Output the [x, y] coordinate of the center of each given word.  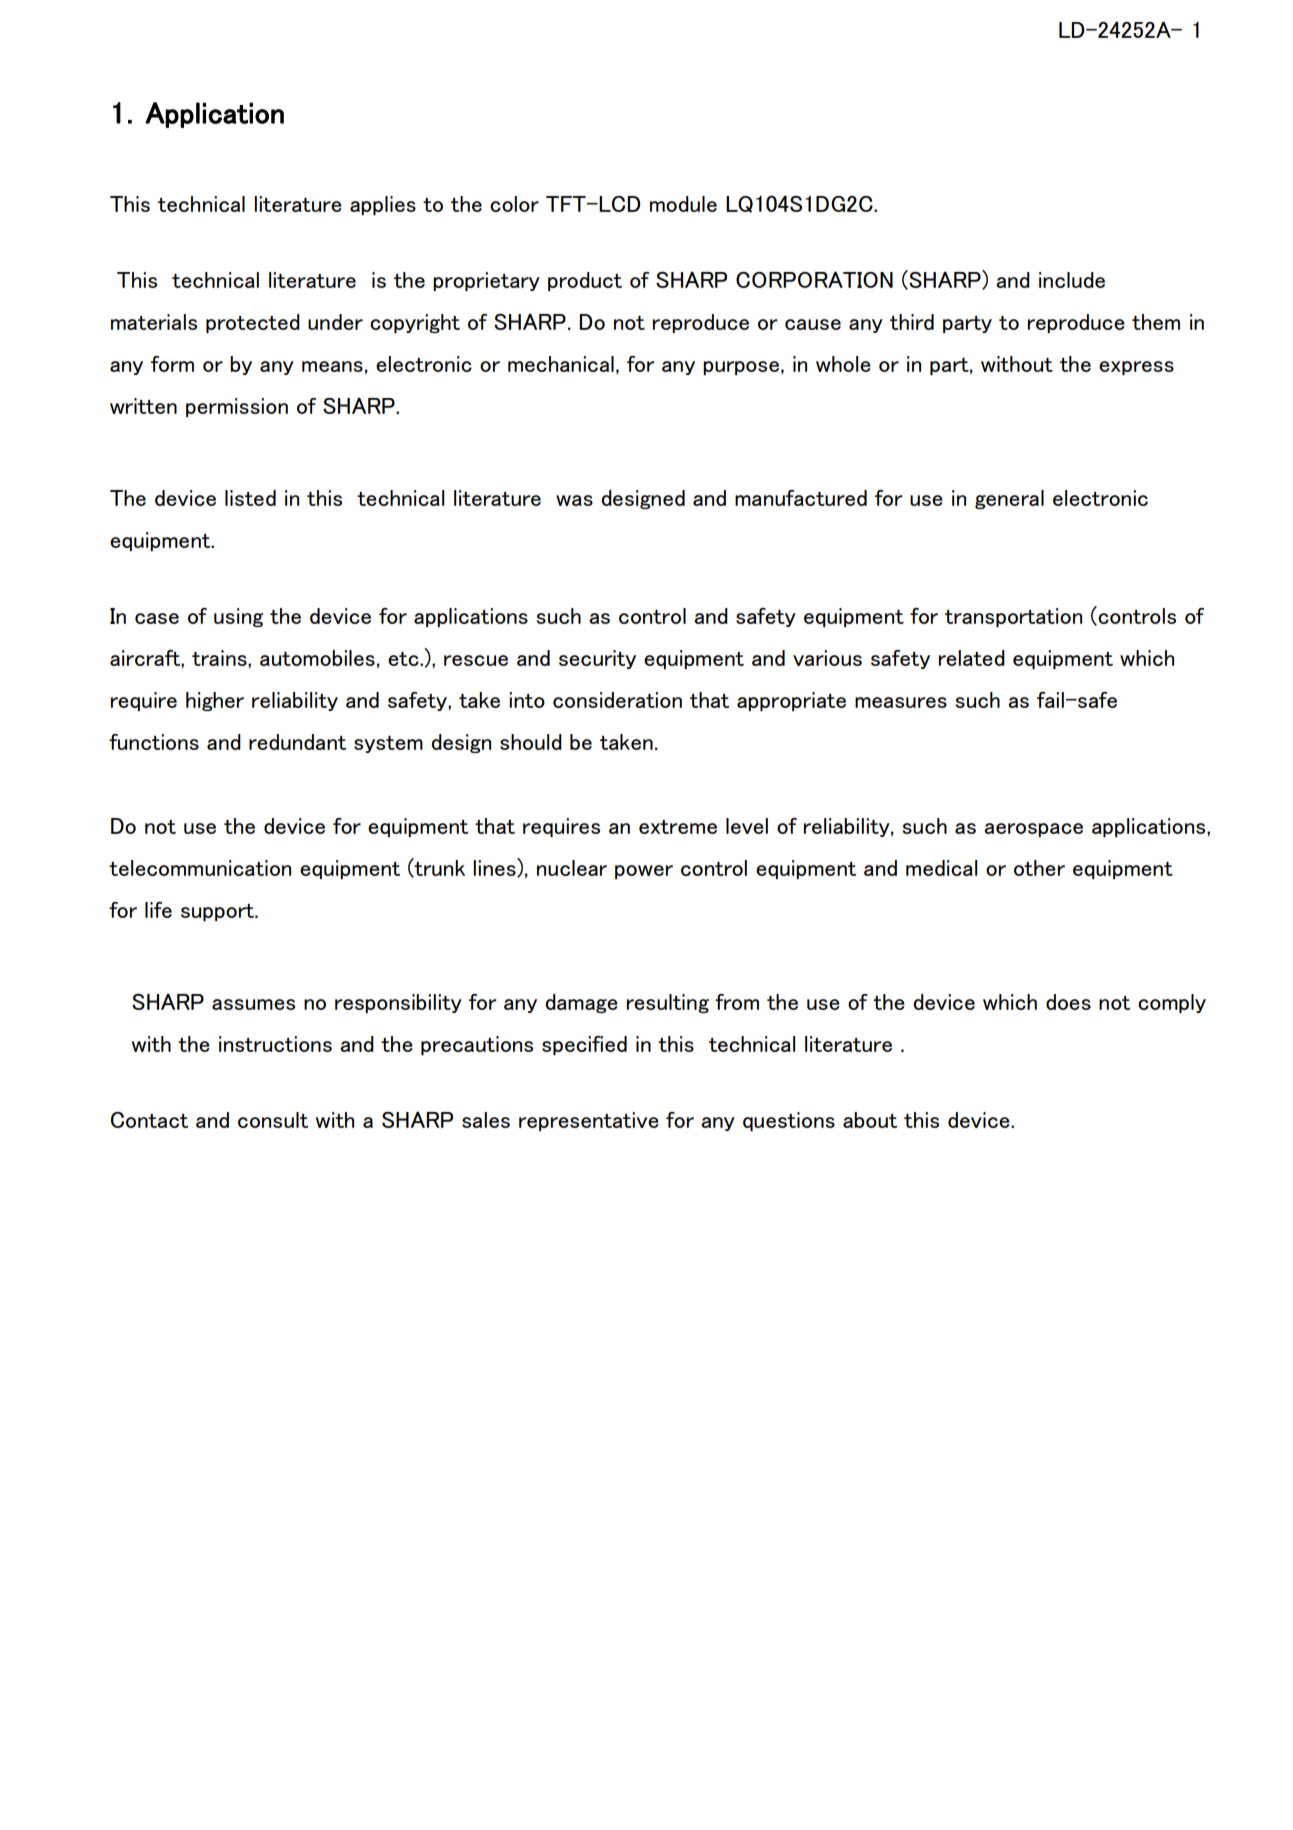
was [574, 500]
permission [237, 407]
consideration [617, 700]
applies [383, 205]
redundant [297, 742]
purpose [741, 368]
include [1072, 280]
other [1039, 868]
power [644, 872]
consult [273, 1120]
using [238, 617]
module [683, 204]
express [1136, 368]
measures [901, 702]
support [218, 912]
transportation [1013, 617]
